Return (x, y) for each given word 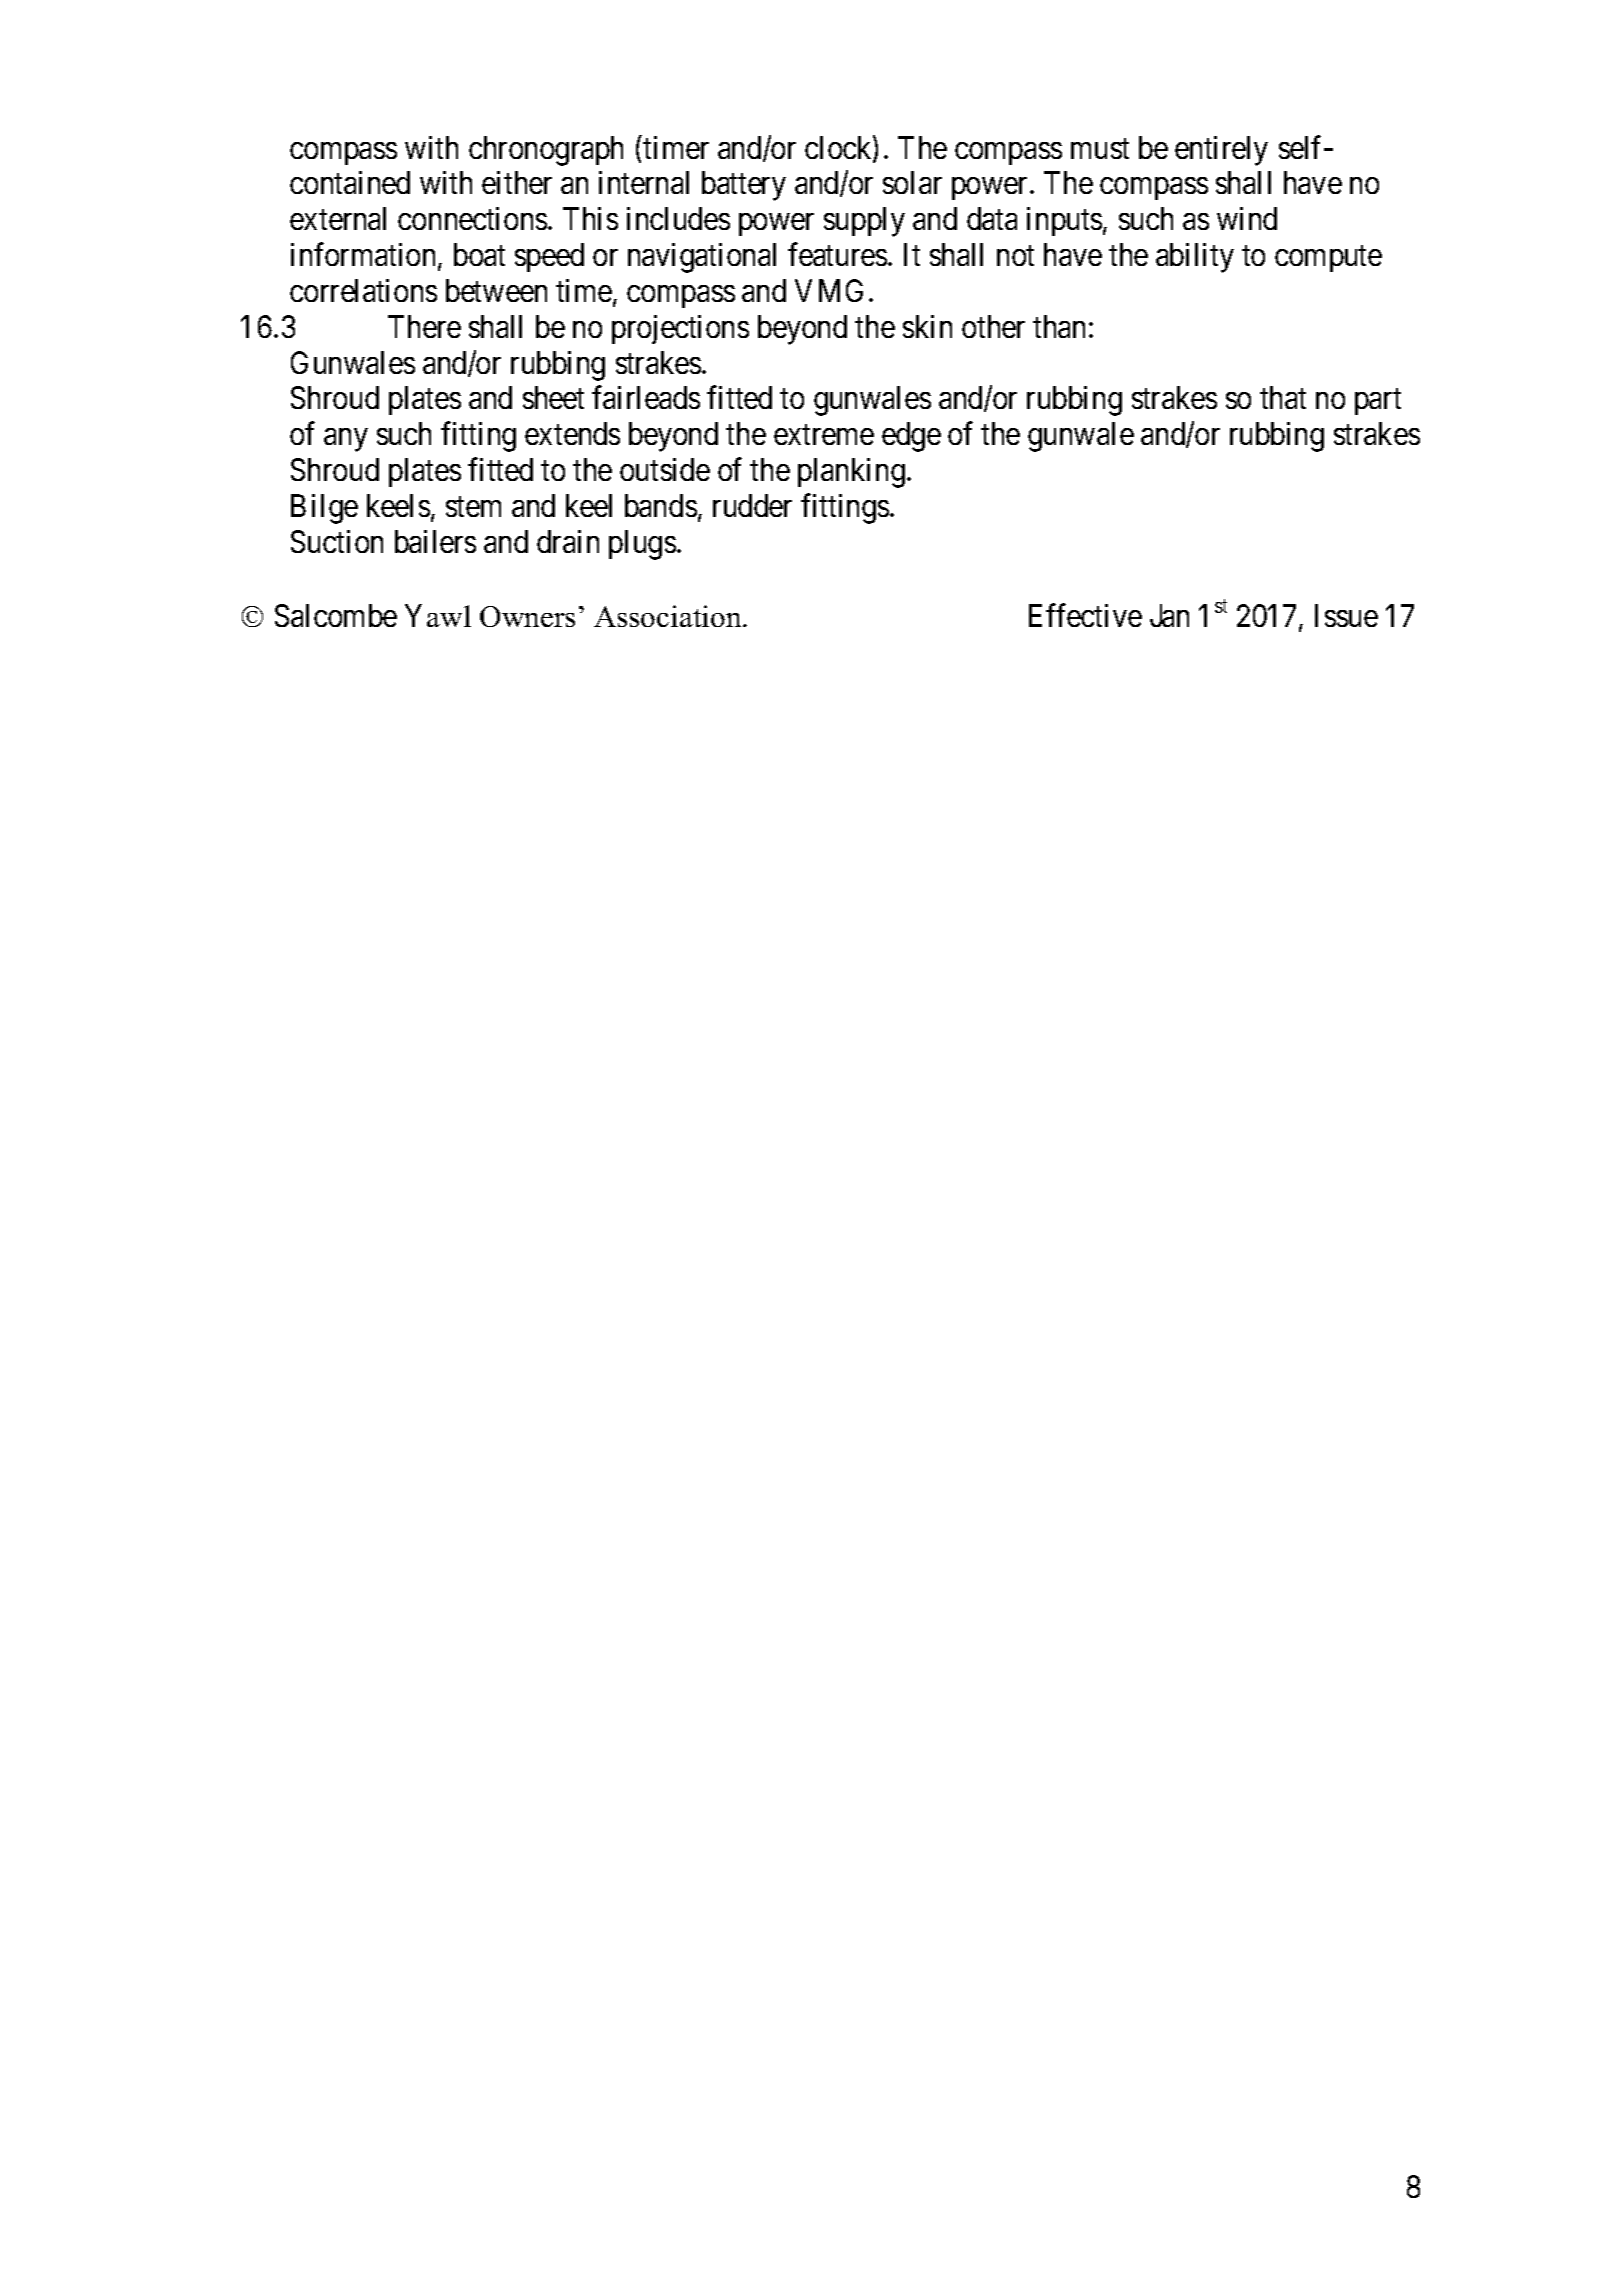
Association (669, 616)
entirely (1221, 151)
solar (912, 182)
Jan (1169, 615)
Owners (527, 616)
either (517, 182)
